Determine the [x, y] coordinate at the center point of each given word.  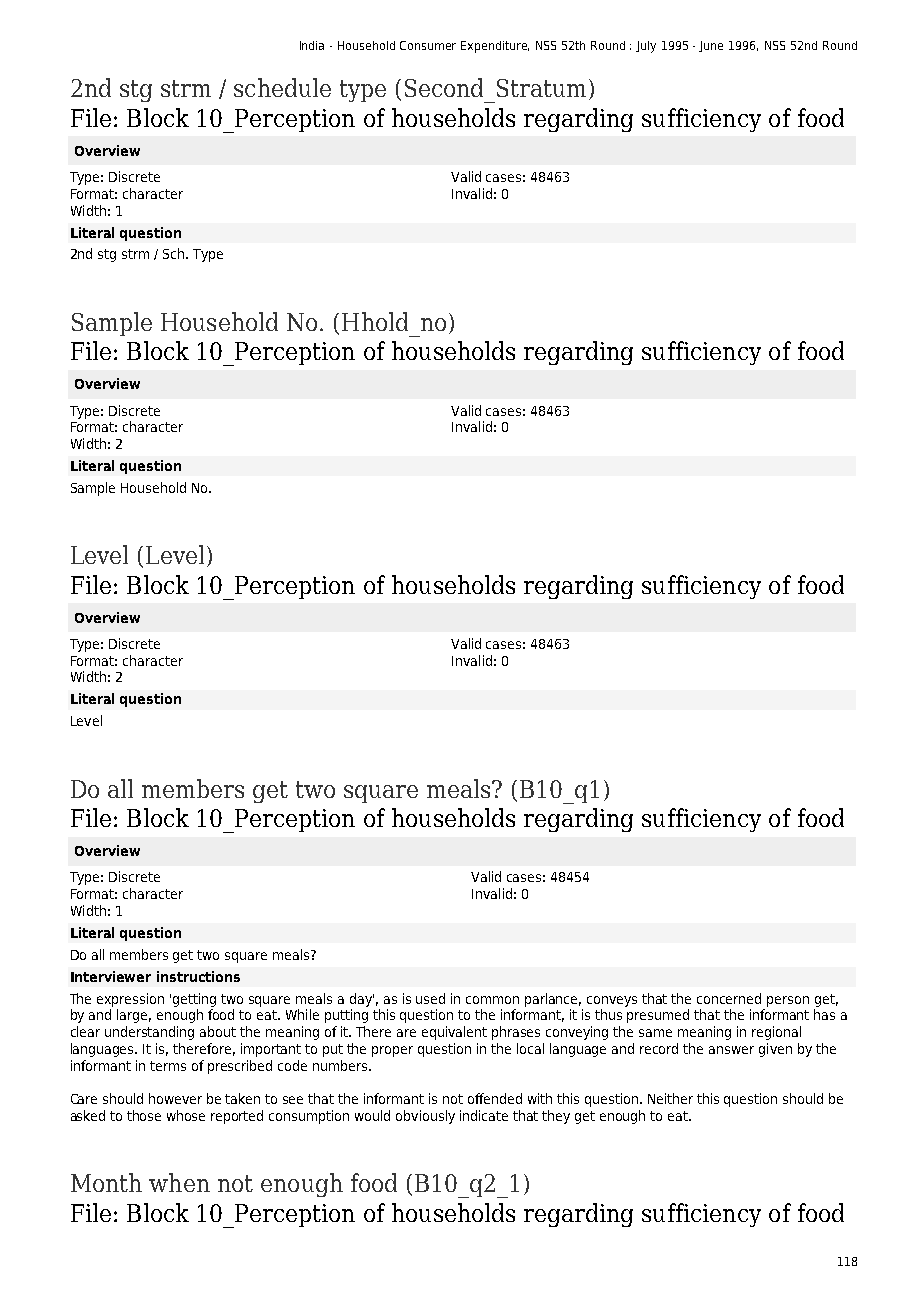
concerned [729, 998]
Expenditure [495, 47]
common [492, 1000]
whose [186, 1115]
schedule [282, 87]
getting [194, 1000]
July [646, 47]
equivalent [454, 1033]
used [430, 998]
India [312, 45]
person [788, 1001]
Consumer [428, 45]
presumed [658, 1016]
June [711, 46]
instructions [198, 976]
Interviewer [111, 976]
